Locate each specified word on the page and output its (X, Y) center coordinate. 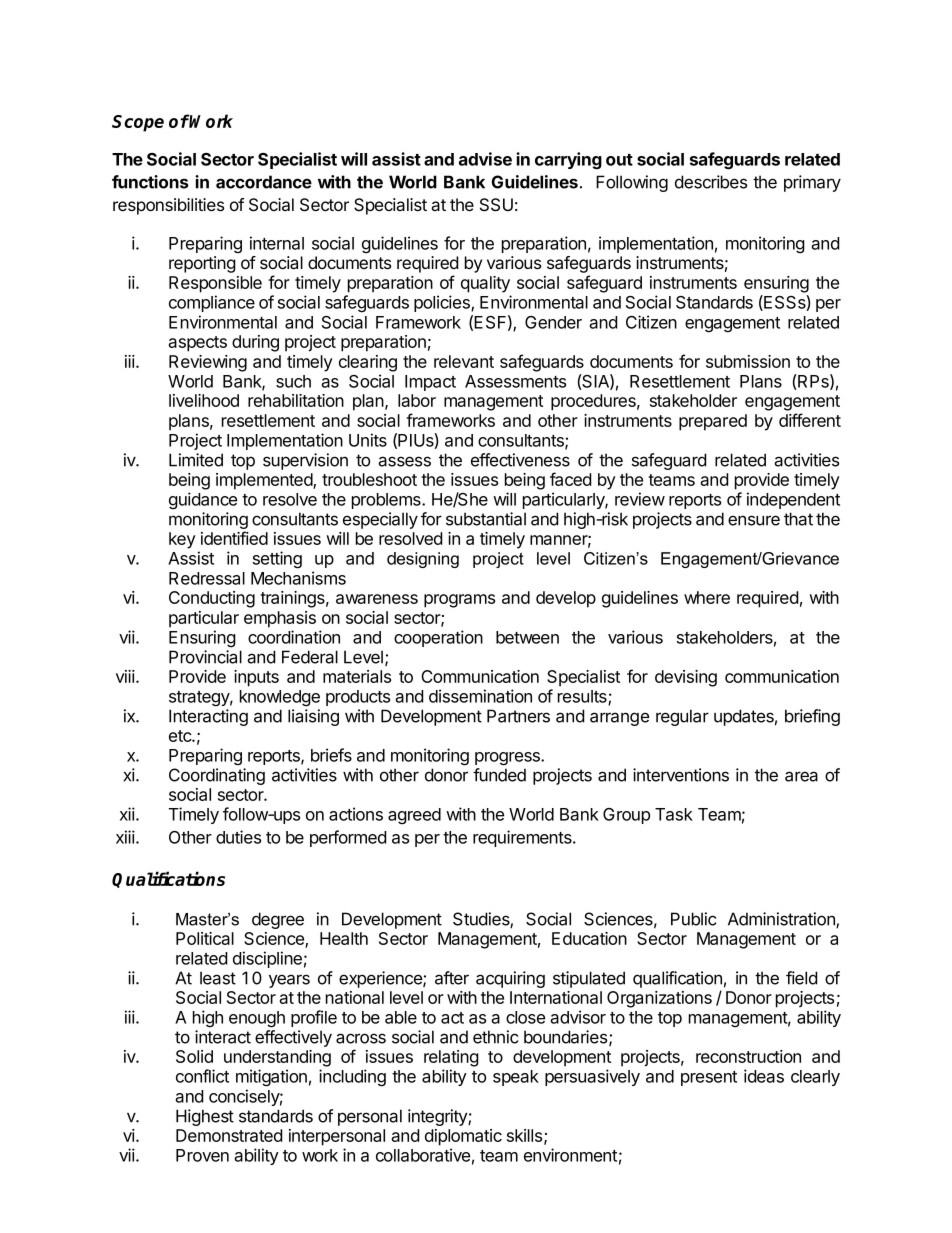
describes (711, 182)
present (709, 1078)
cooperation (438, 638)
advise (485, 159)
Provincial (205, 657)
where (707, 597)
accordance (264, 182)
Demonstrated (229, 1135)
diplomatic (463, 1137)
